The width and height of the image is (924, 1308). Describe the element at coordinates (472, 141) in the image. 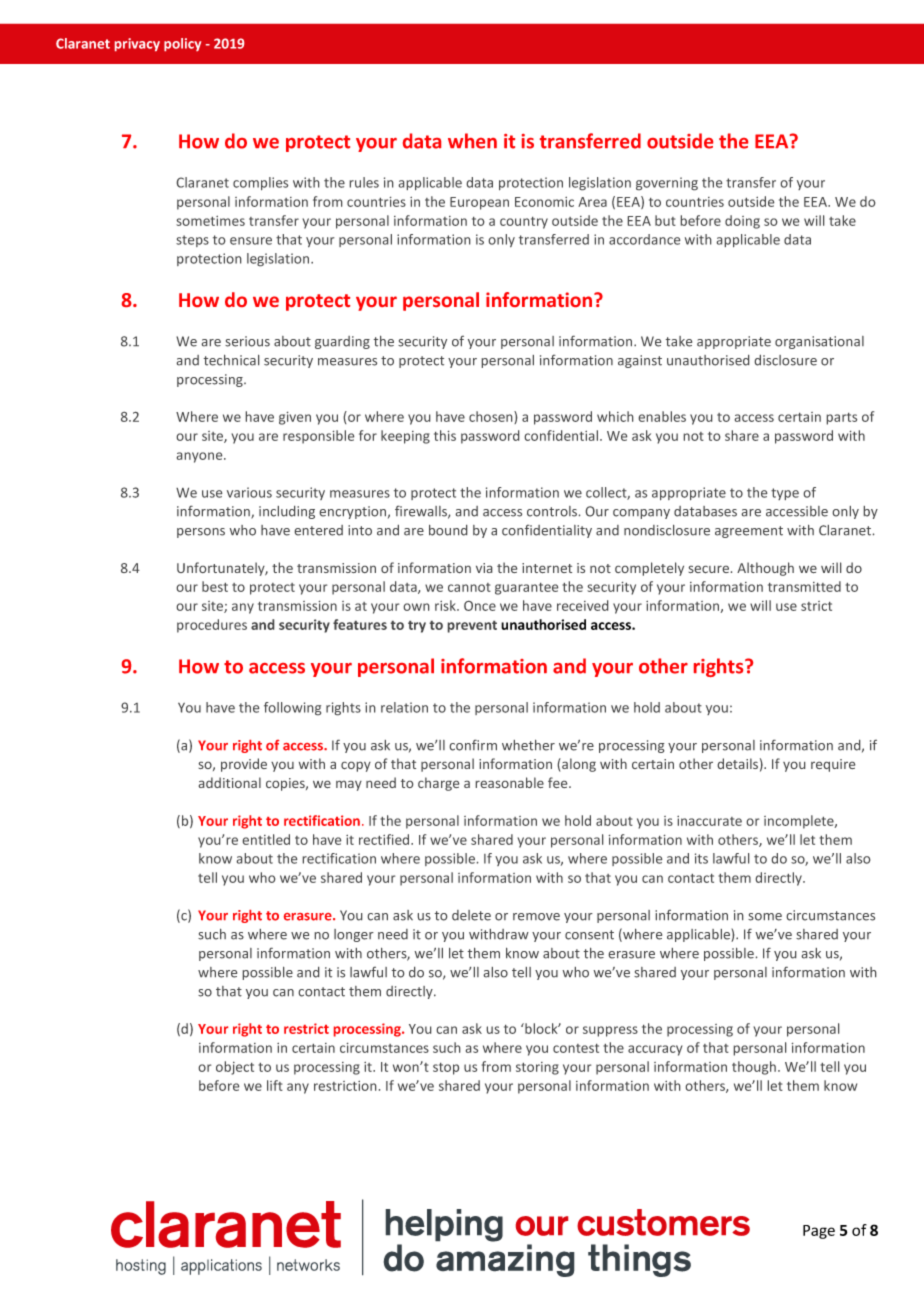

I see `when` at that location.
